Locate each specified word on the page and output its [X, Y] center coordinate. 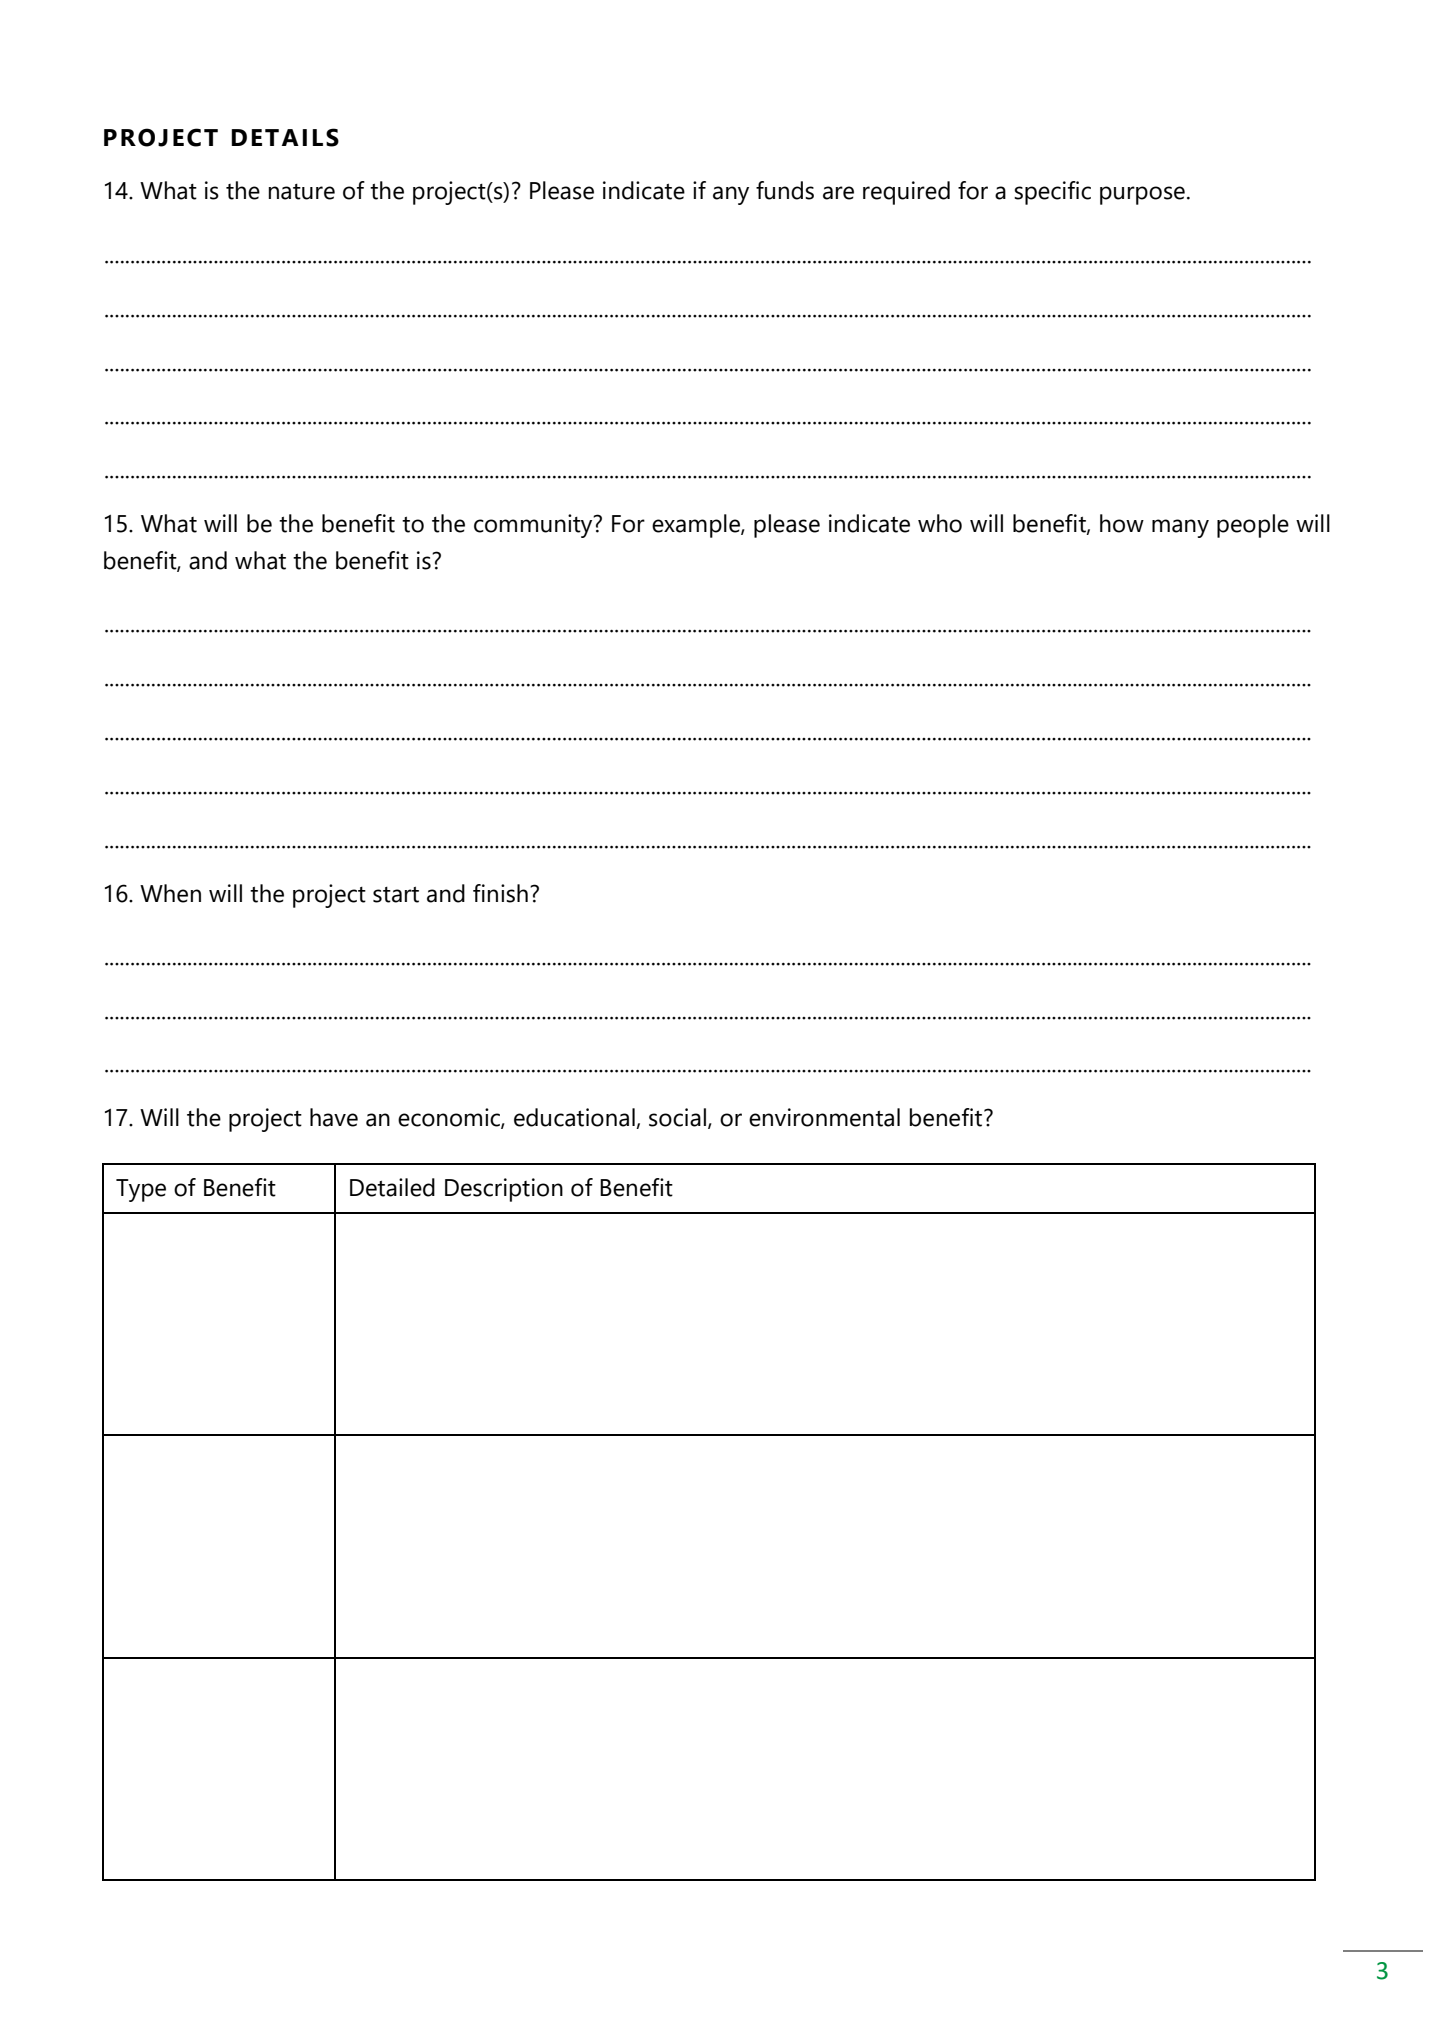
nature [302, 192]
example [697, 526]
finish [500, 893]
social [677, 1117]
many [1180, 528]
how [1122, 523]
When [170, 893]
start [396, 894]
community [534, 526]
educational [575, 1118]
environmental [824, 1117]
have [334, 1117]
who [940, 523]
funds [785, 190]
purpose [1142, 195]
